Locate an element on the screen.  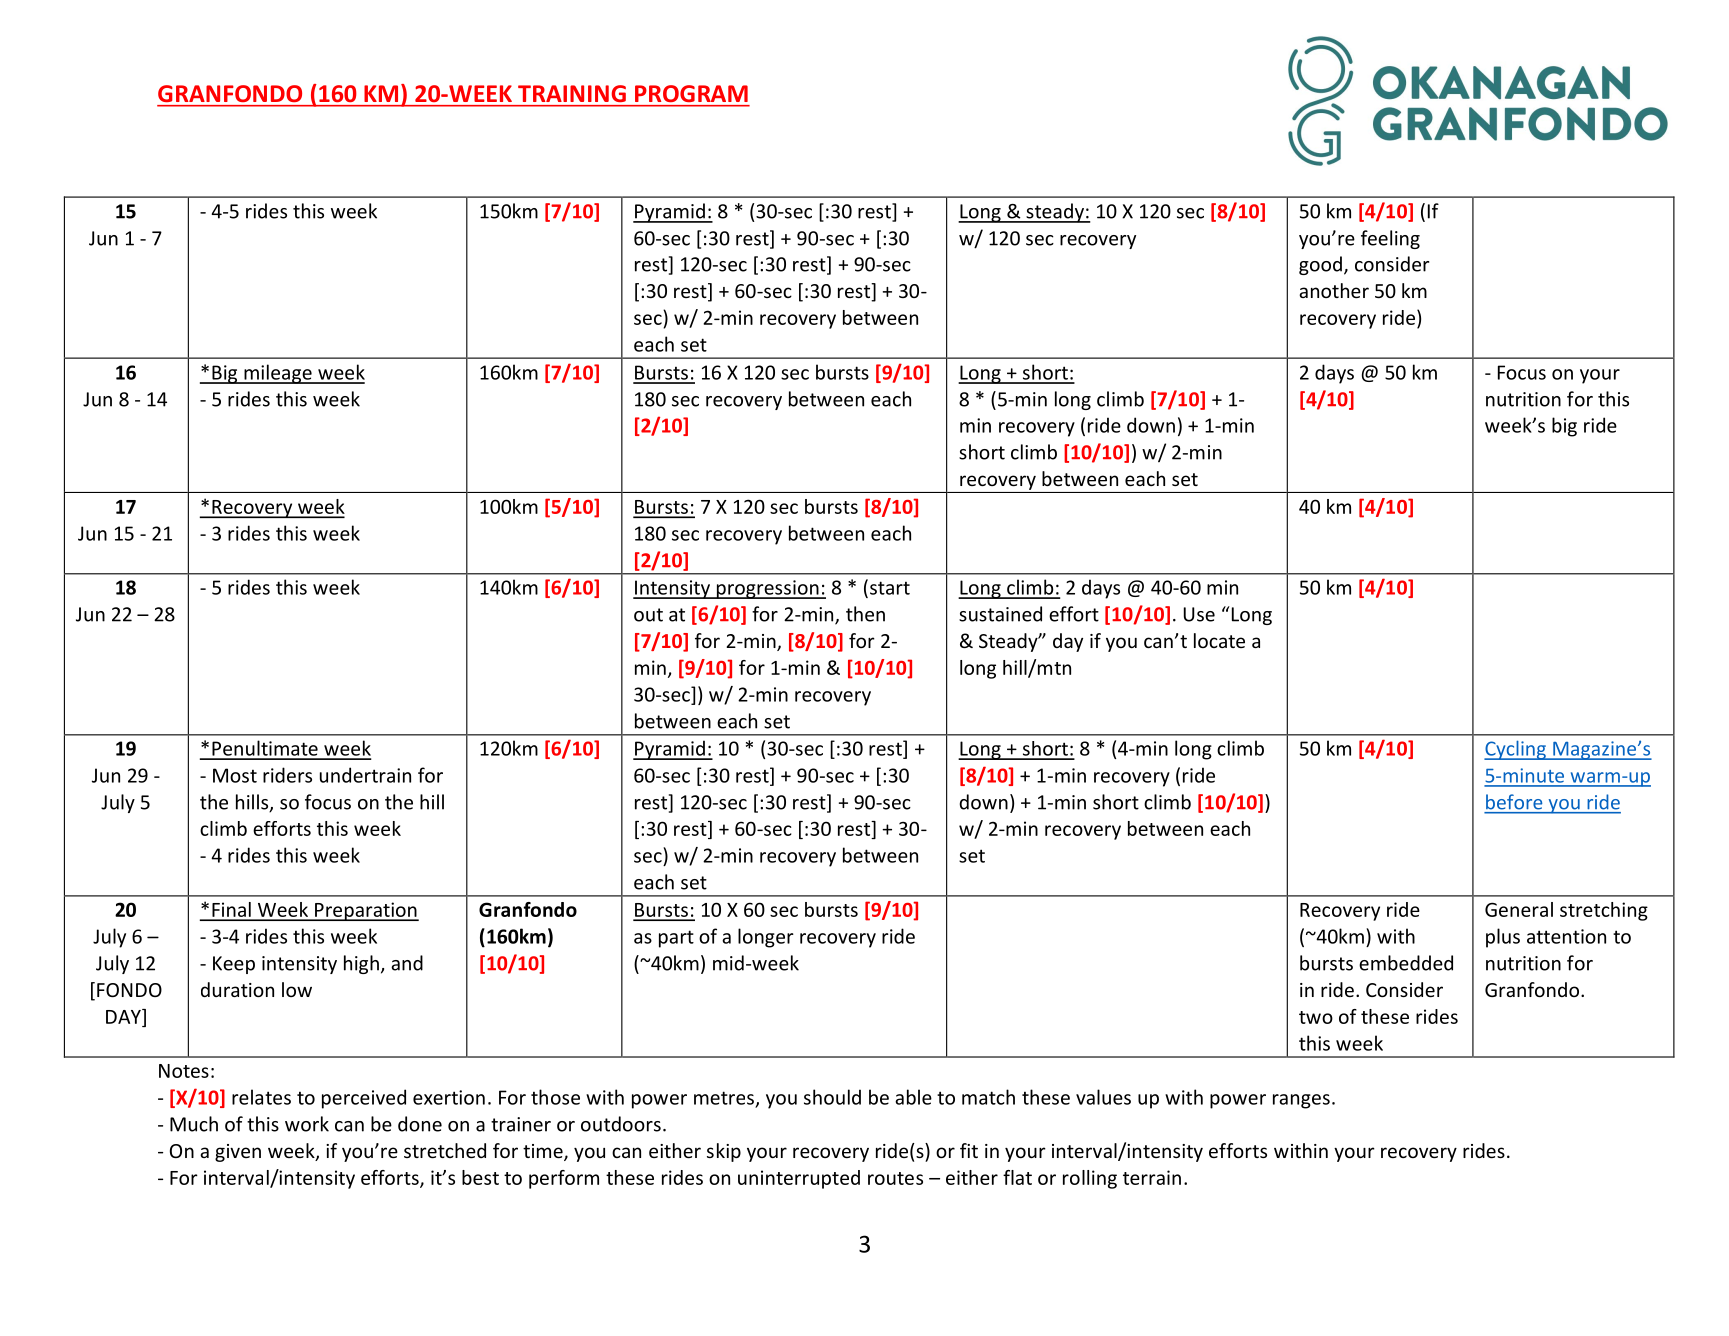
fit is located at coordinates (969, 1150).
